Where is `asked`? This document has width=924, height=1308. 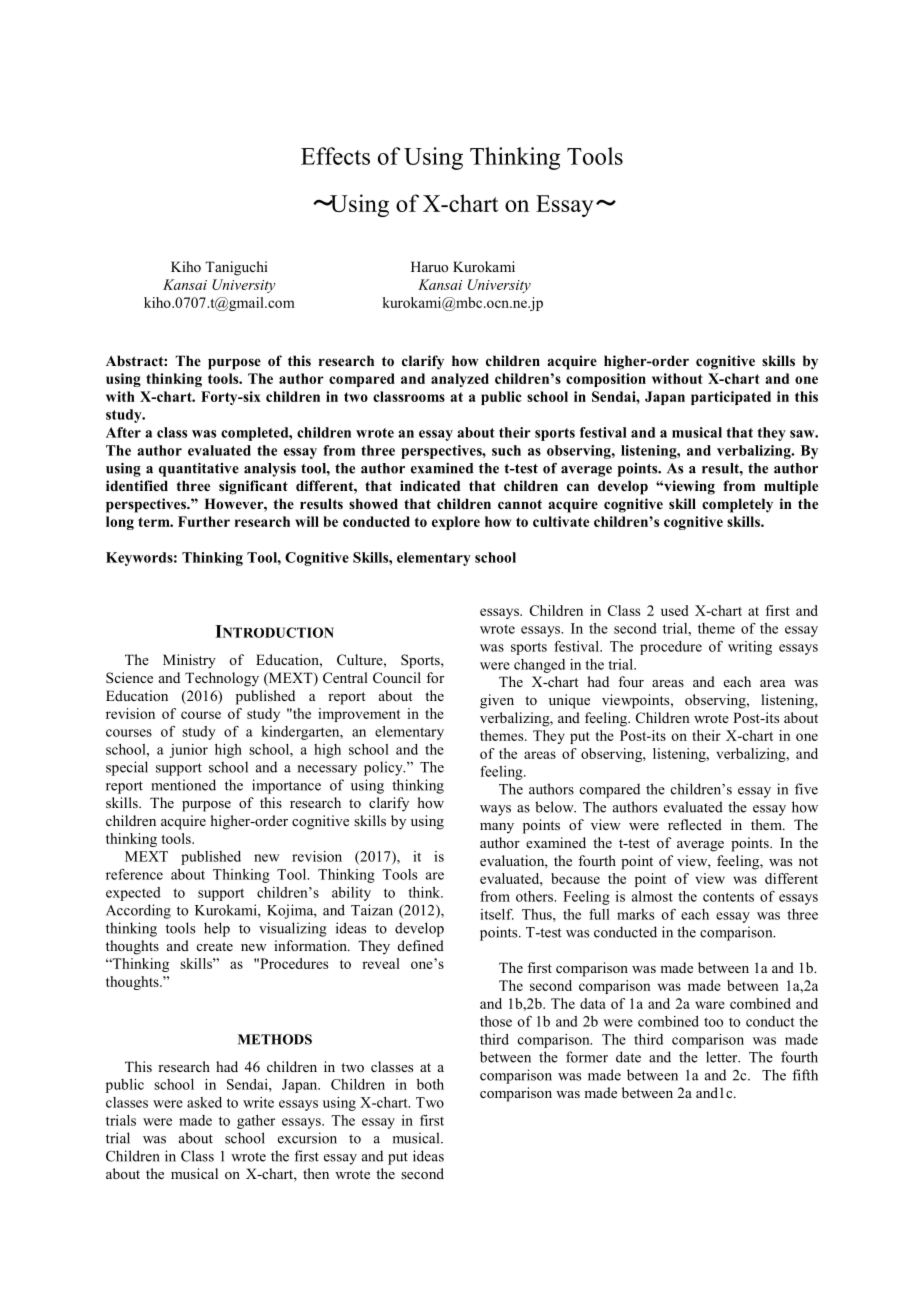
asked is located at coordinates (204, 1102).
